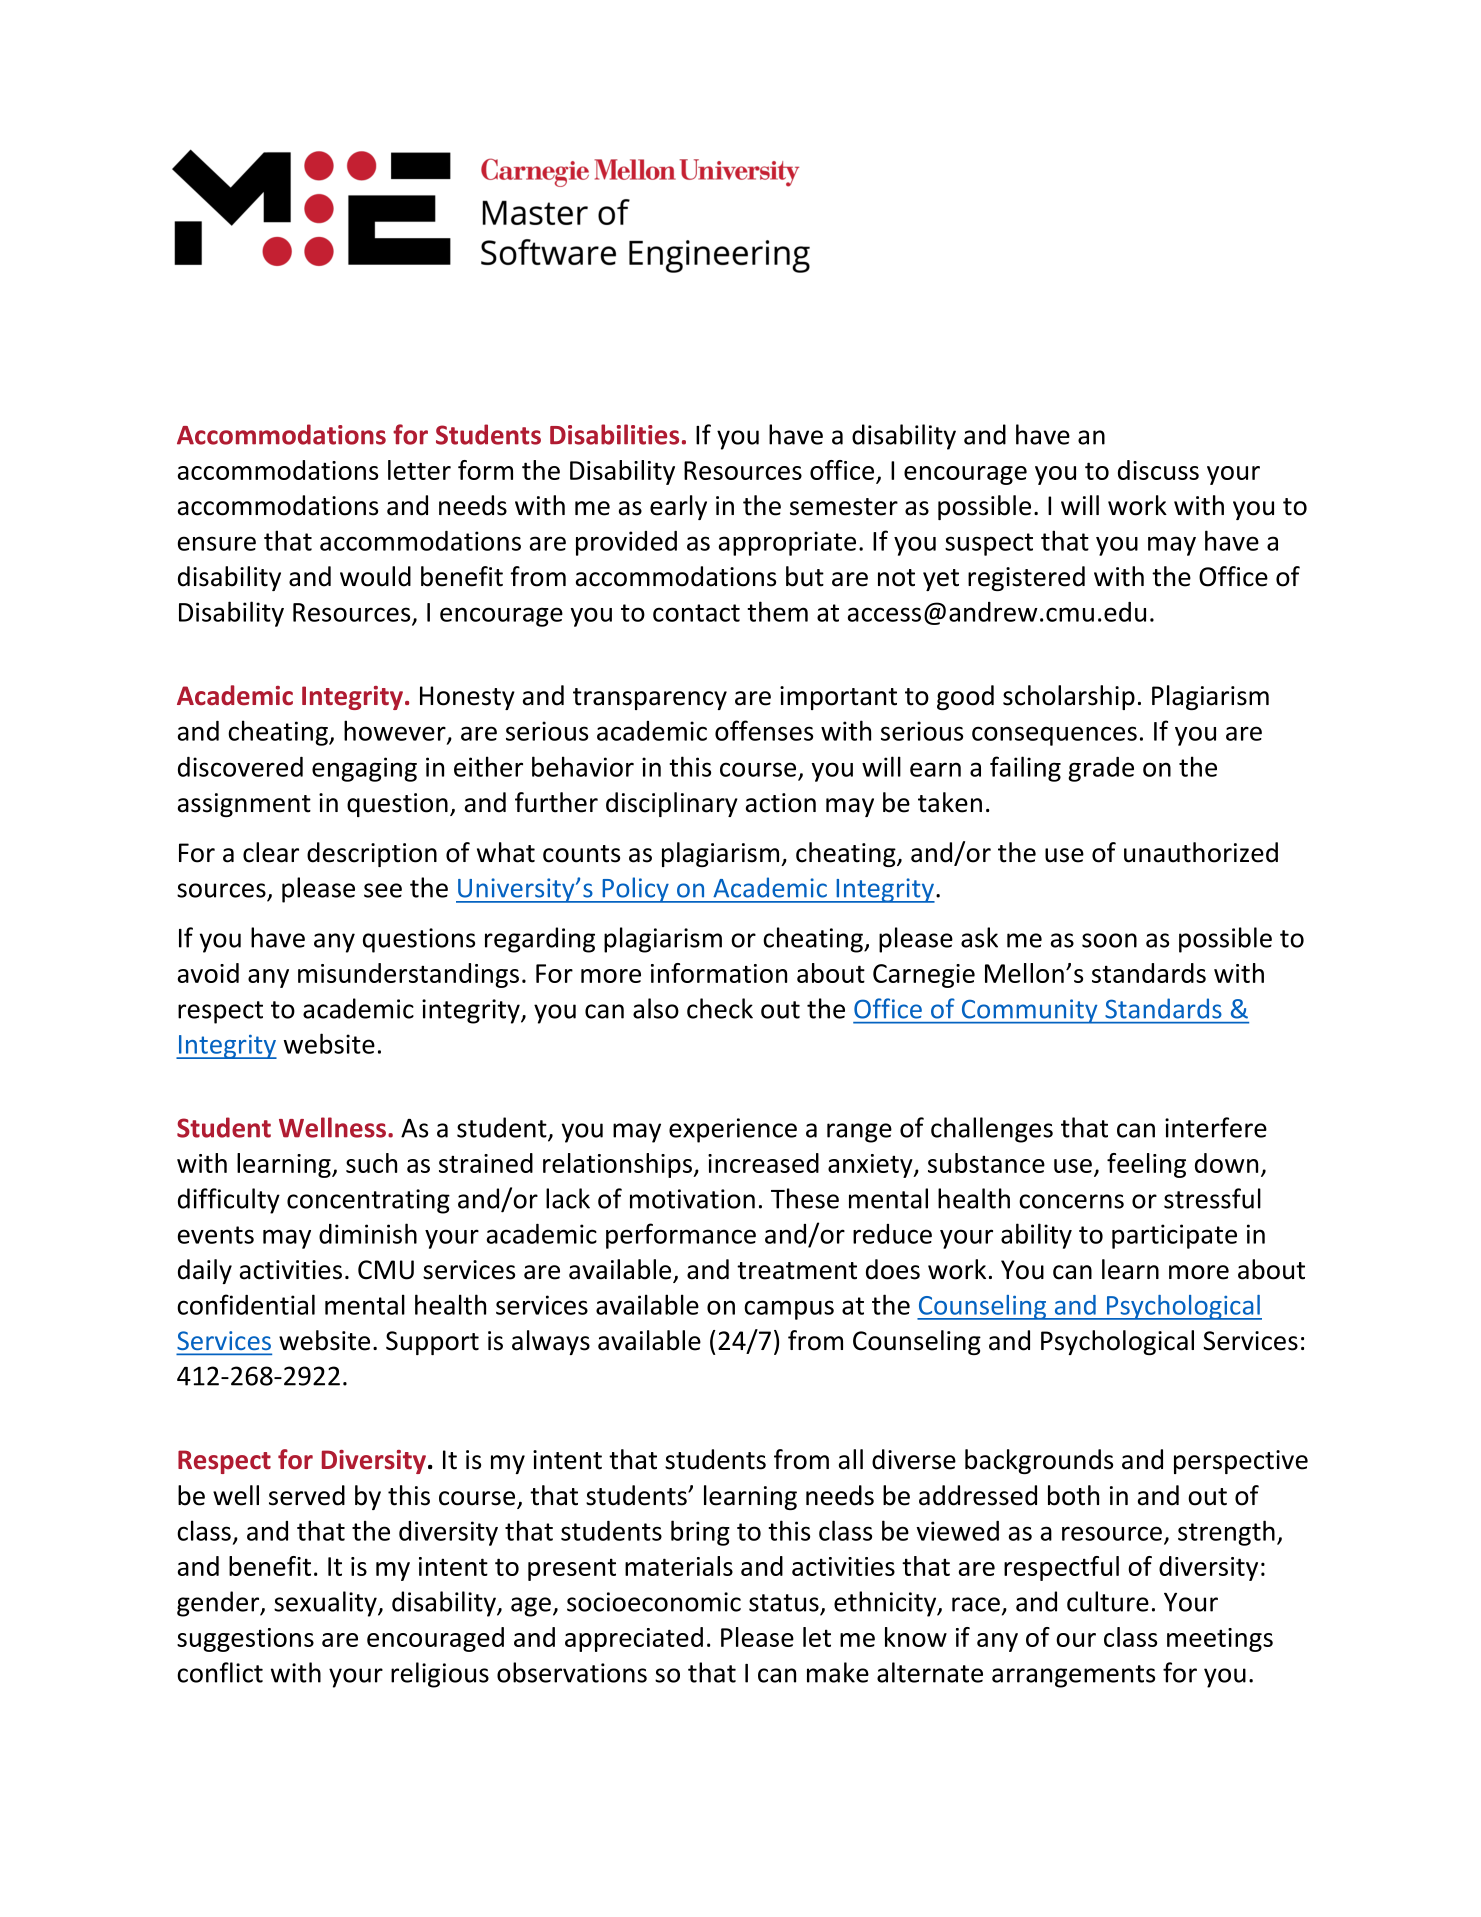 Image resolution: width=1481 pixels, height=1917 pixels. I want to click on campus, so click(789, 1310).
